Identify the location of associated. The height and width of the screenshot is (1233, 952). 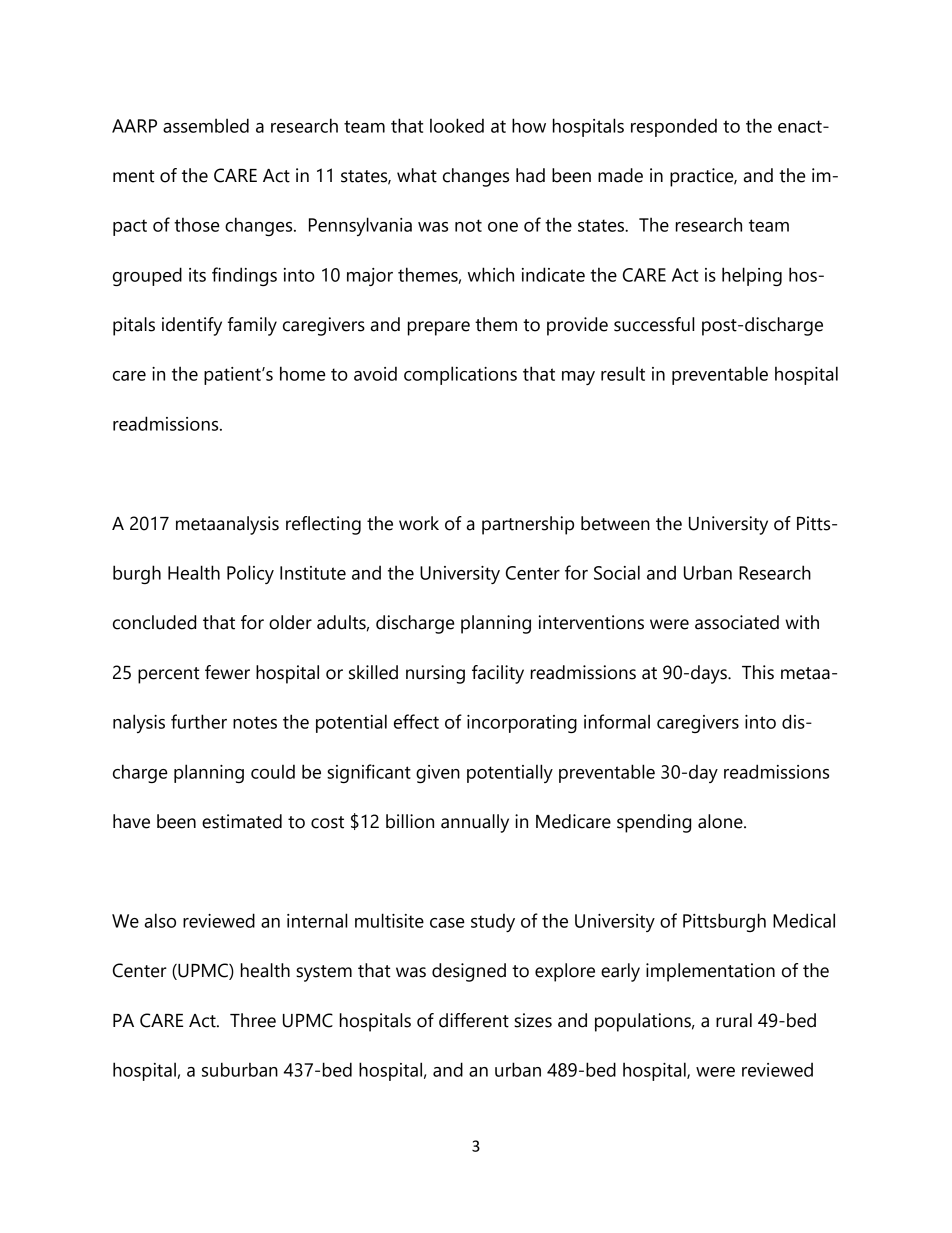
(737, 622).
